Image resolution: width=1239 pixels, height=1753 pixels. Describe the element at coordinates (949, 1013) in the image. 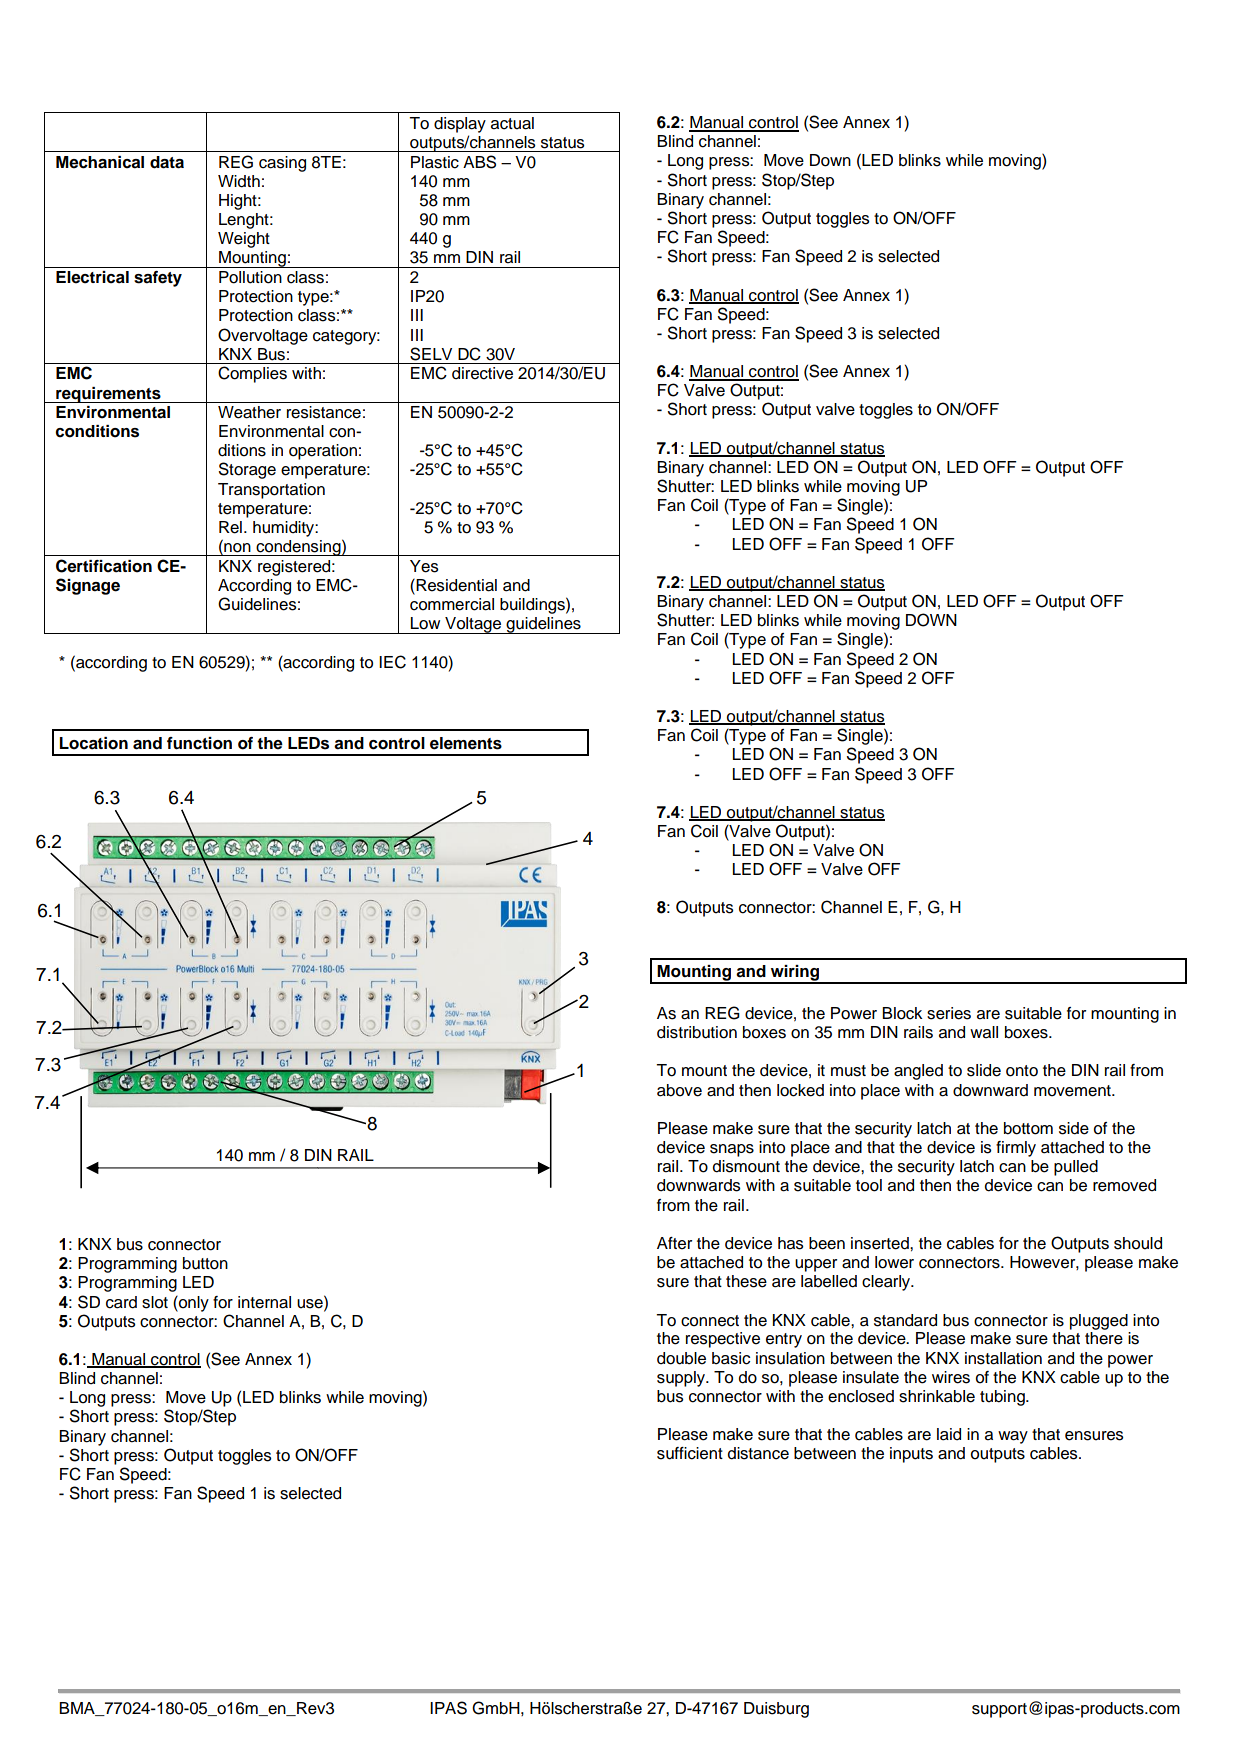

I see `series` at that location.
